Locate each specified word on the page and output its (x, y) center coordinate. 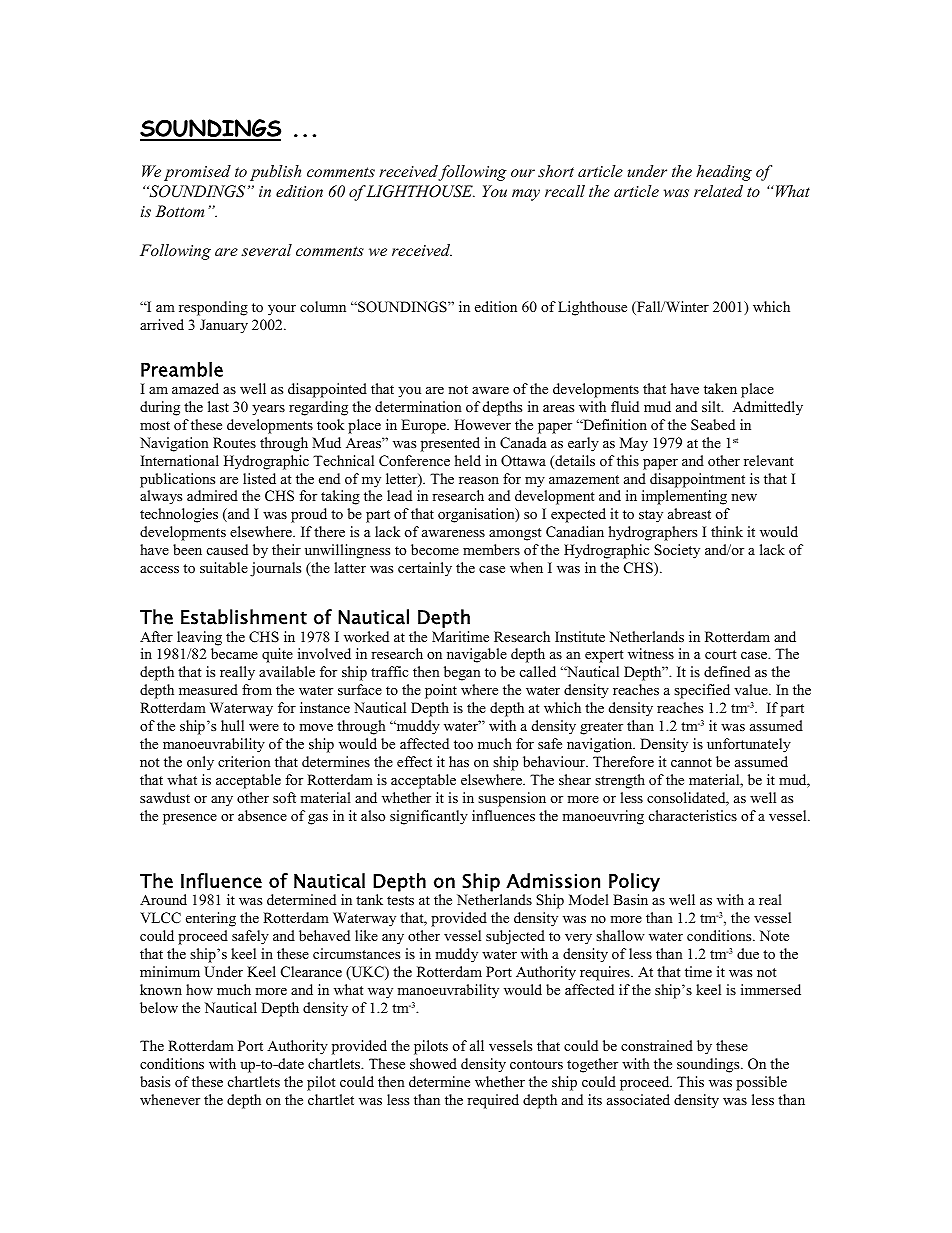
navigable (477, 655)
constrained (657, 1045)
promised (197, 173)
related (718, 191)
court (720, 654)
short (556, 171)
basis (155, 1081)
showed (433, 1063)
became (234, 653)
